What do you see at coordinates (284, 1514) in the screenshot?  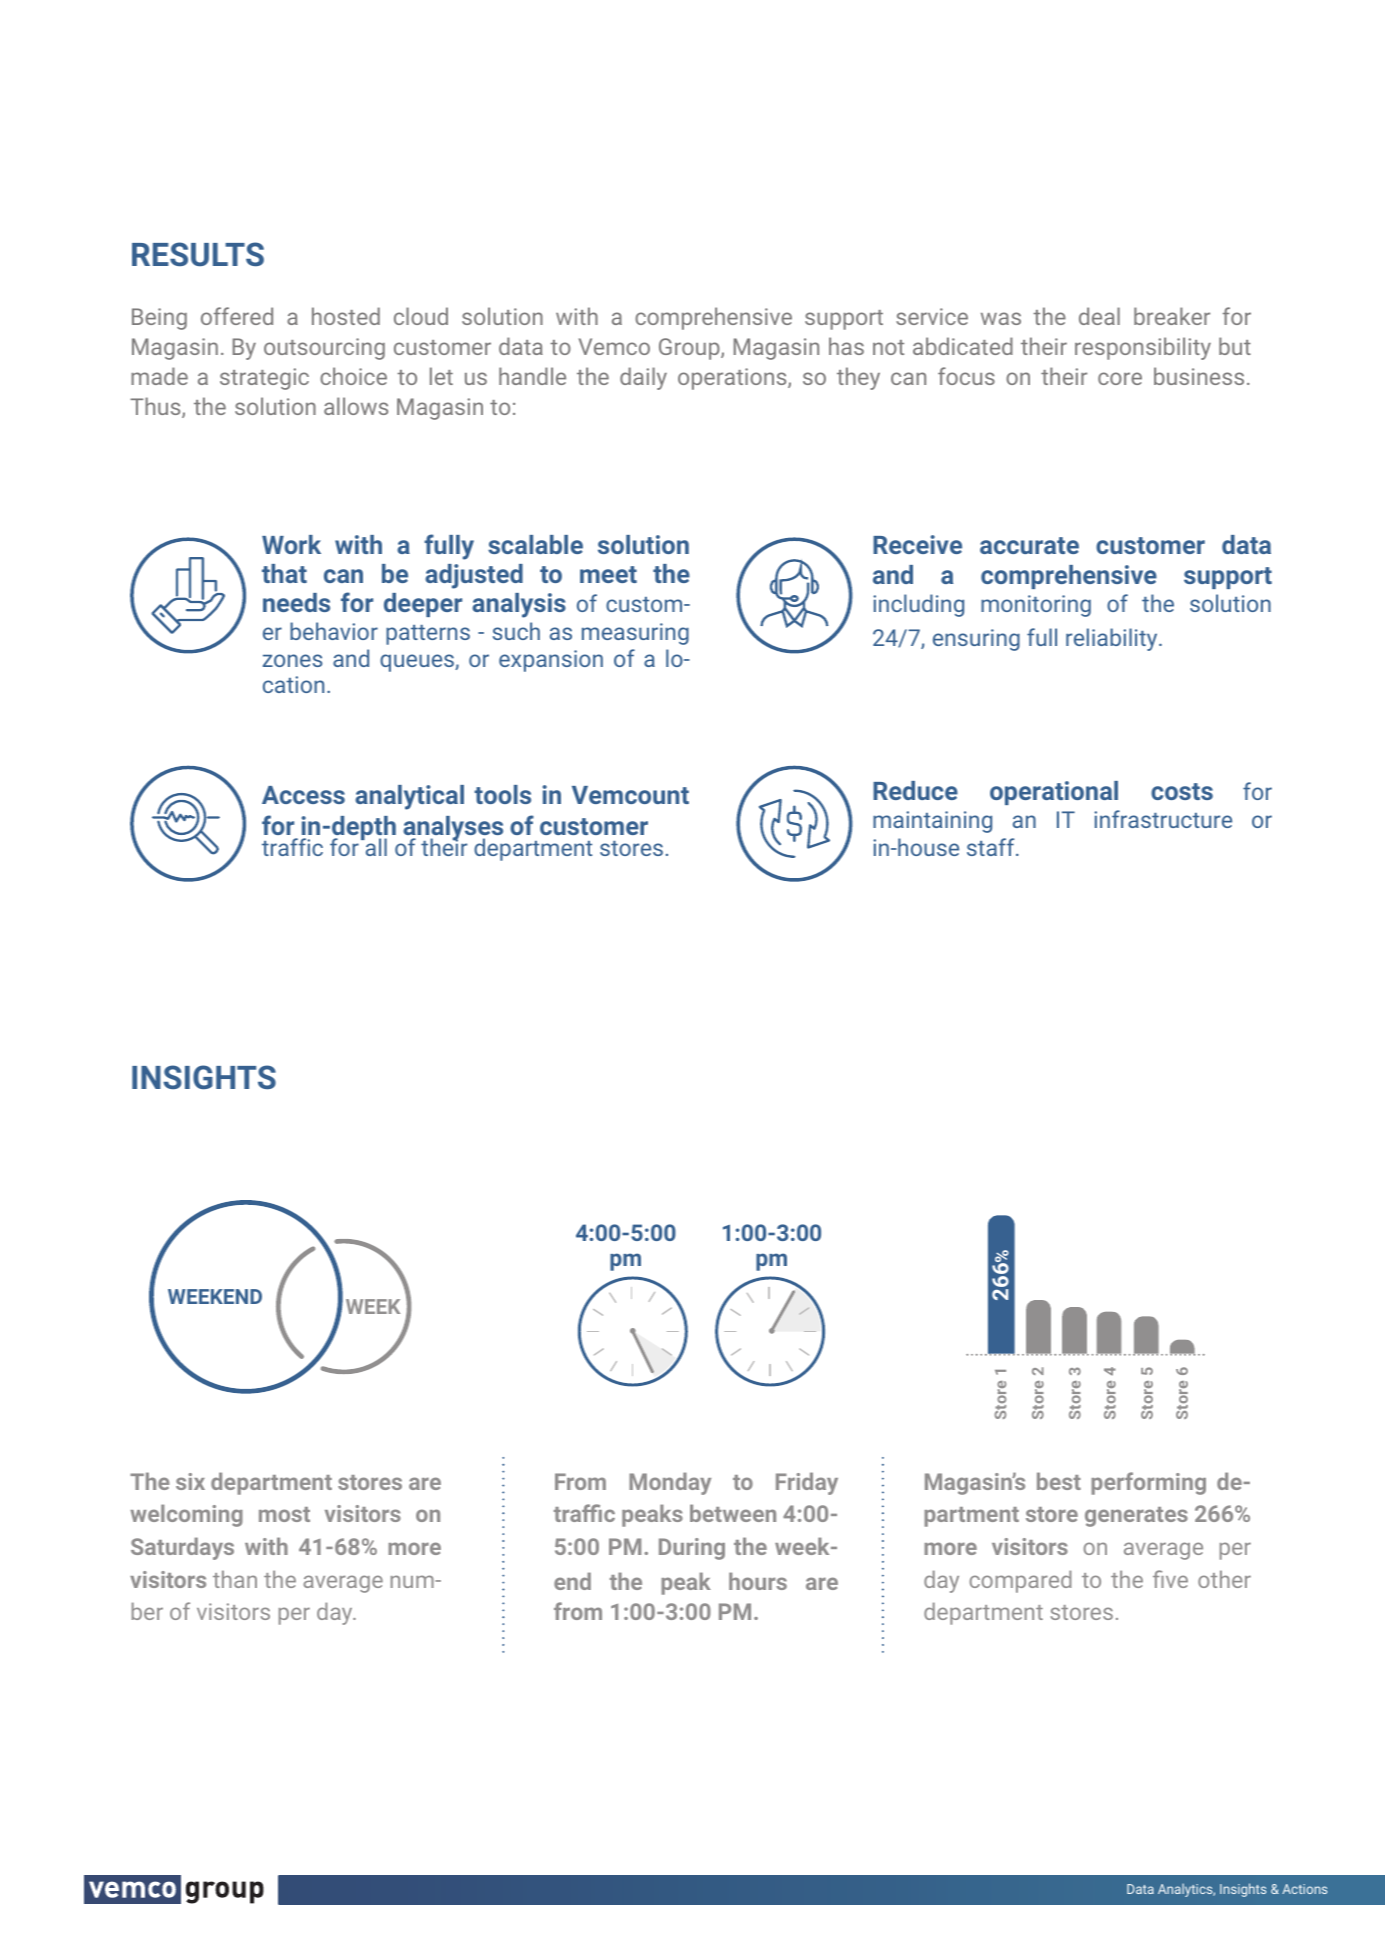 I see `most` at bounding box center [284, 1514].
